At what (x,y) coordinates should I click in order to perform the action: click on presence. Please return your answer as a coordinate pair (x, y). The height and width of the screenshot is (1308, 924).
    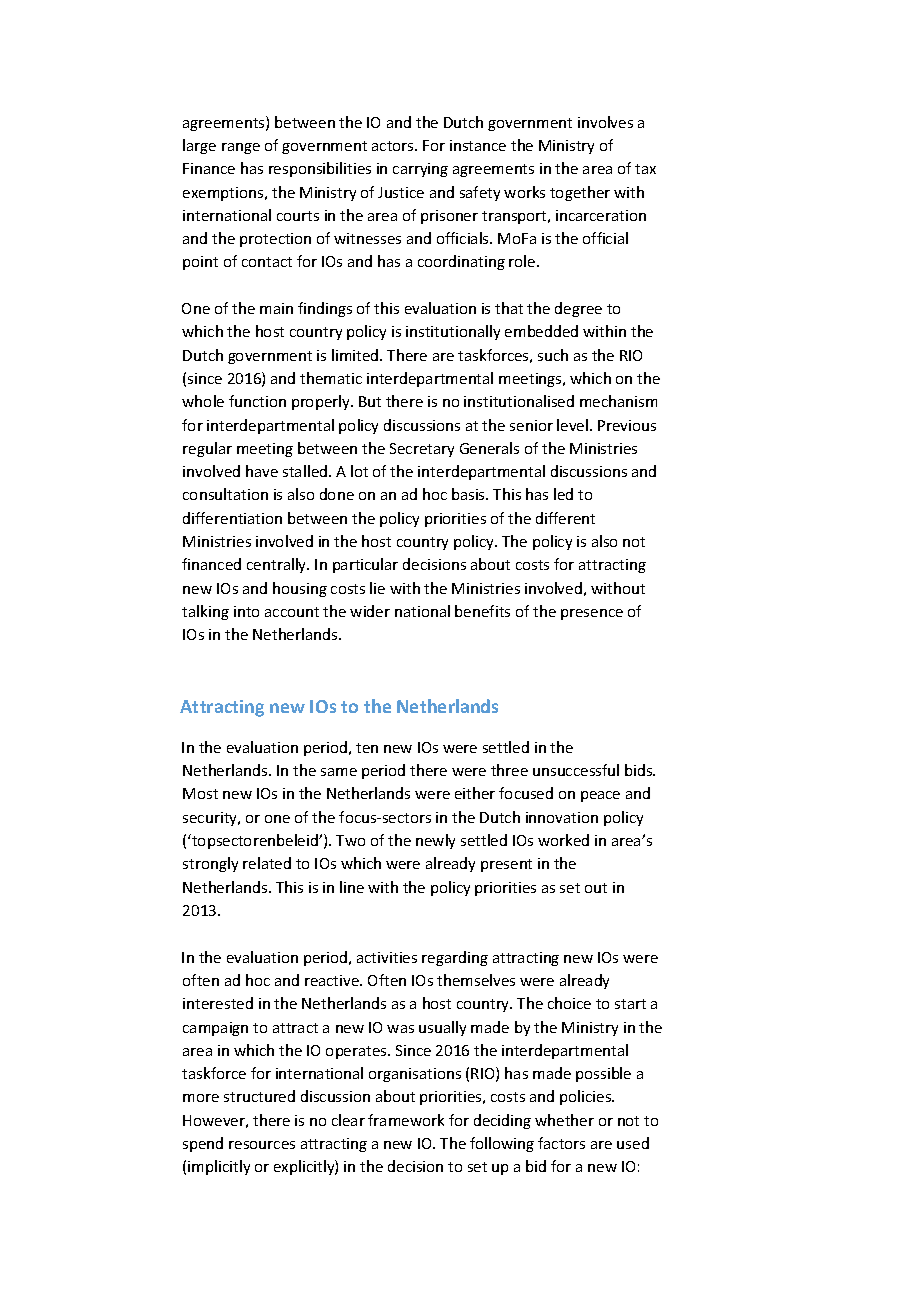
    Looking at the image, I should click on (592, 614).
